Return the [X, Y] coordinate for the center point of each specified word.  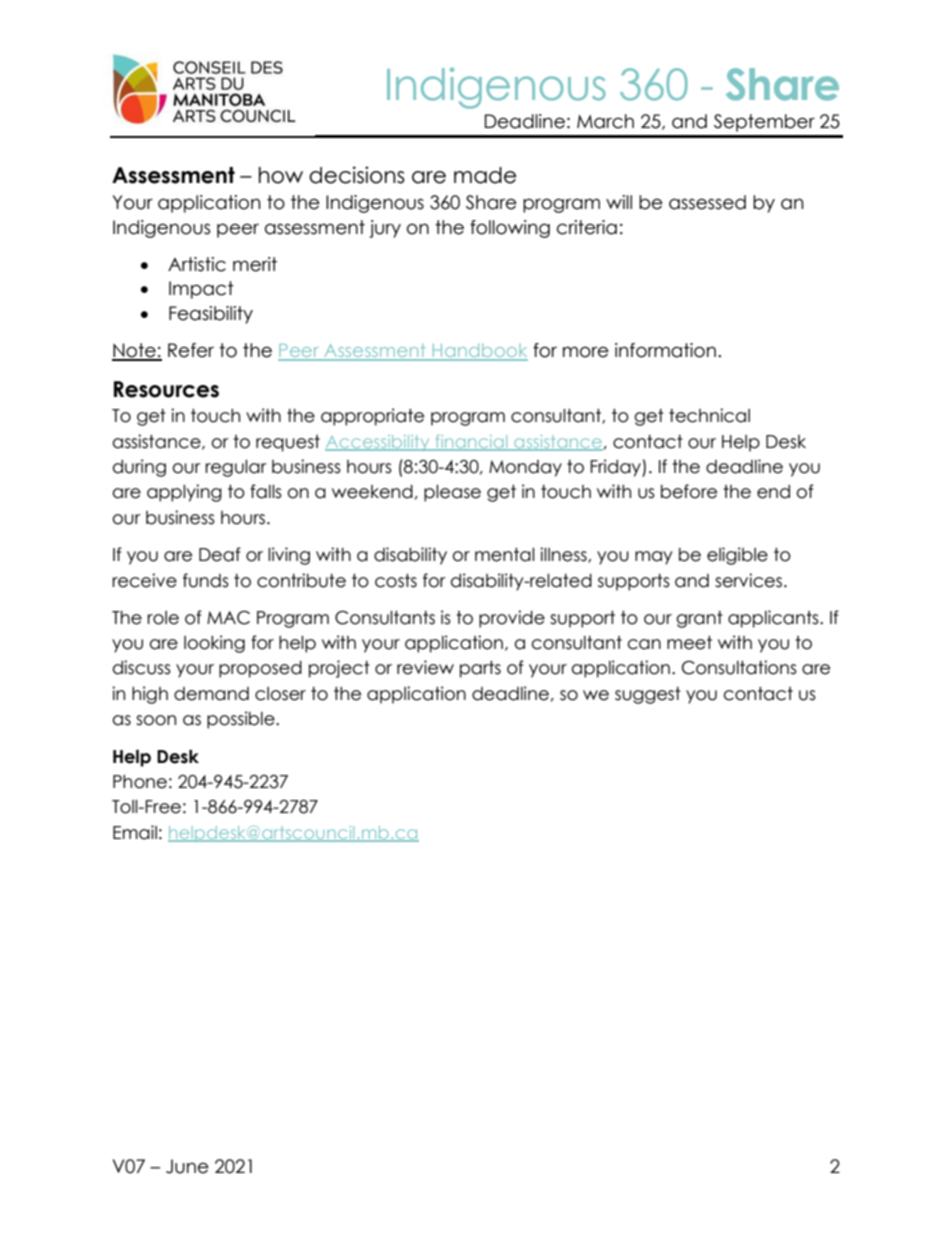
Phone [140, 782]
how [281, 175]
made [485, 175]
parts [480, 669]
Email [135, 832]
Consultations [739, 667]
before [689, 491]
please [452, 493]
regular [236, 468]
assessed [707, 202]
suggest [648, 695]
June [187, 1166]
